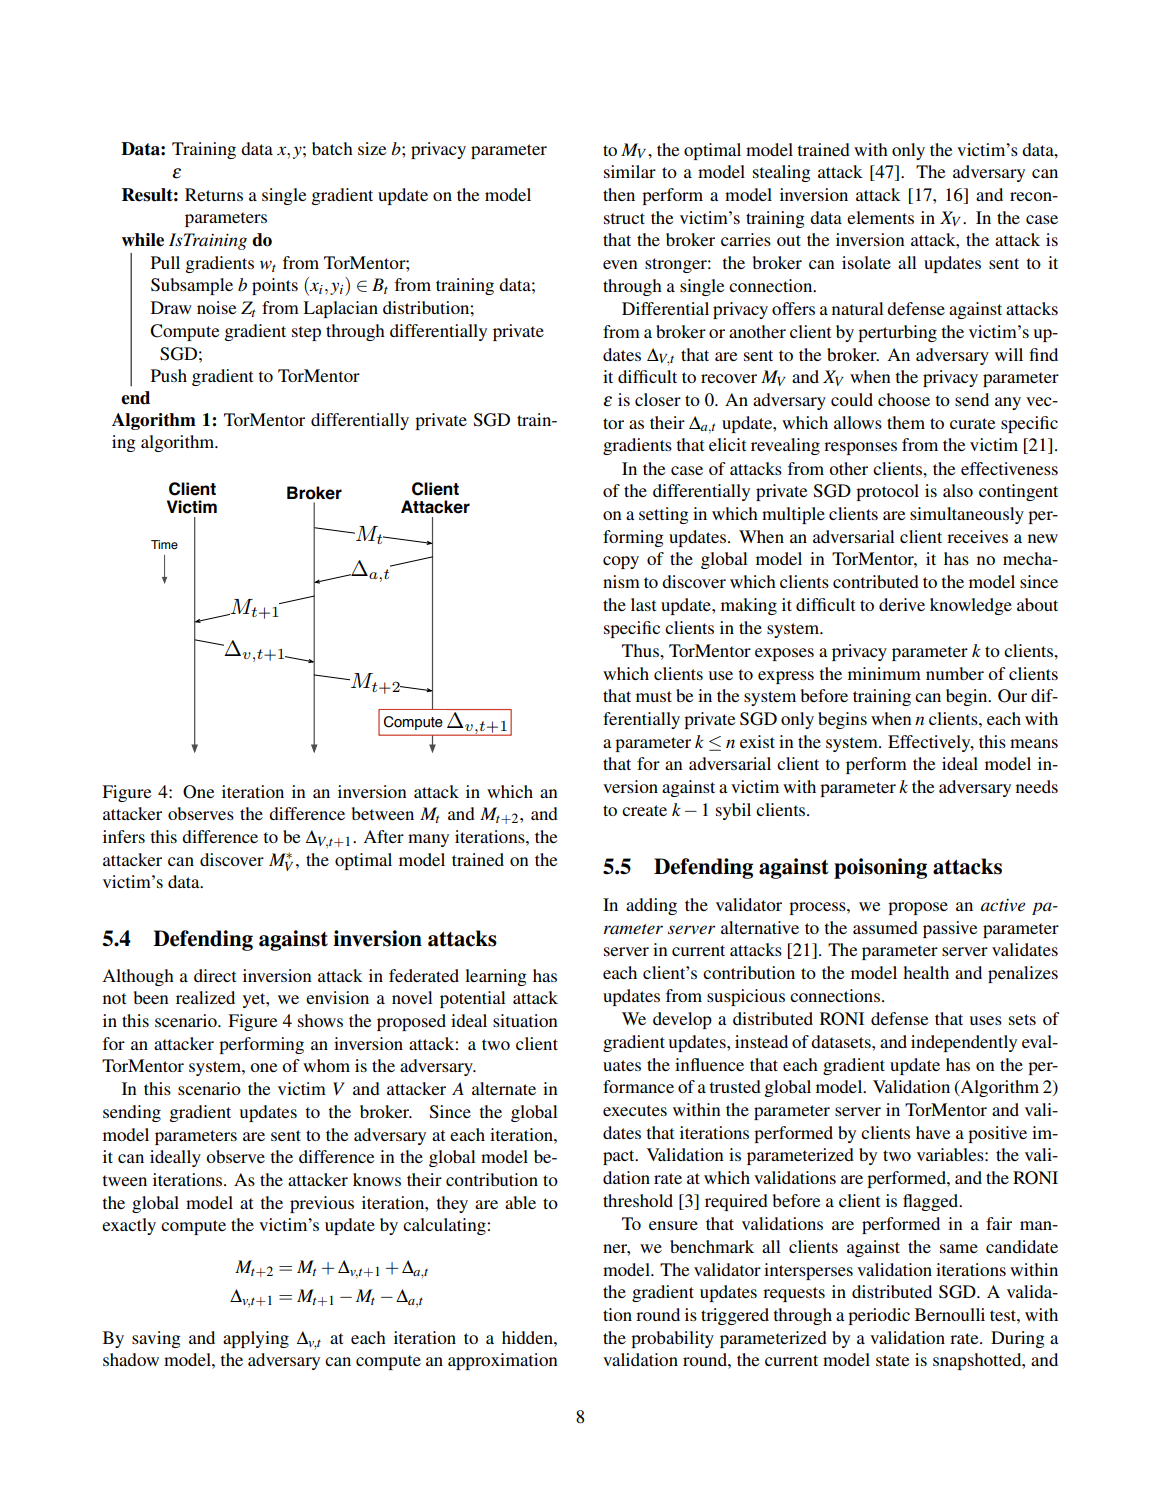  Describe the element at coordinates (619, 194) in the document. I see `then` at that location.
